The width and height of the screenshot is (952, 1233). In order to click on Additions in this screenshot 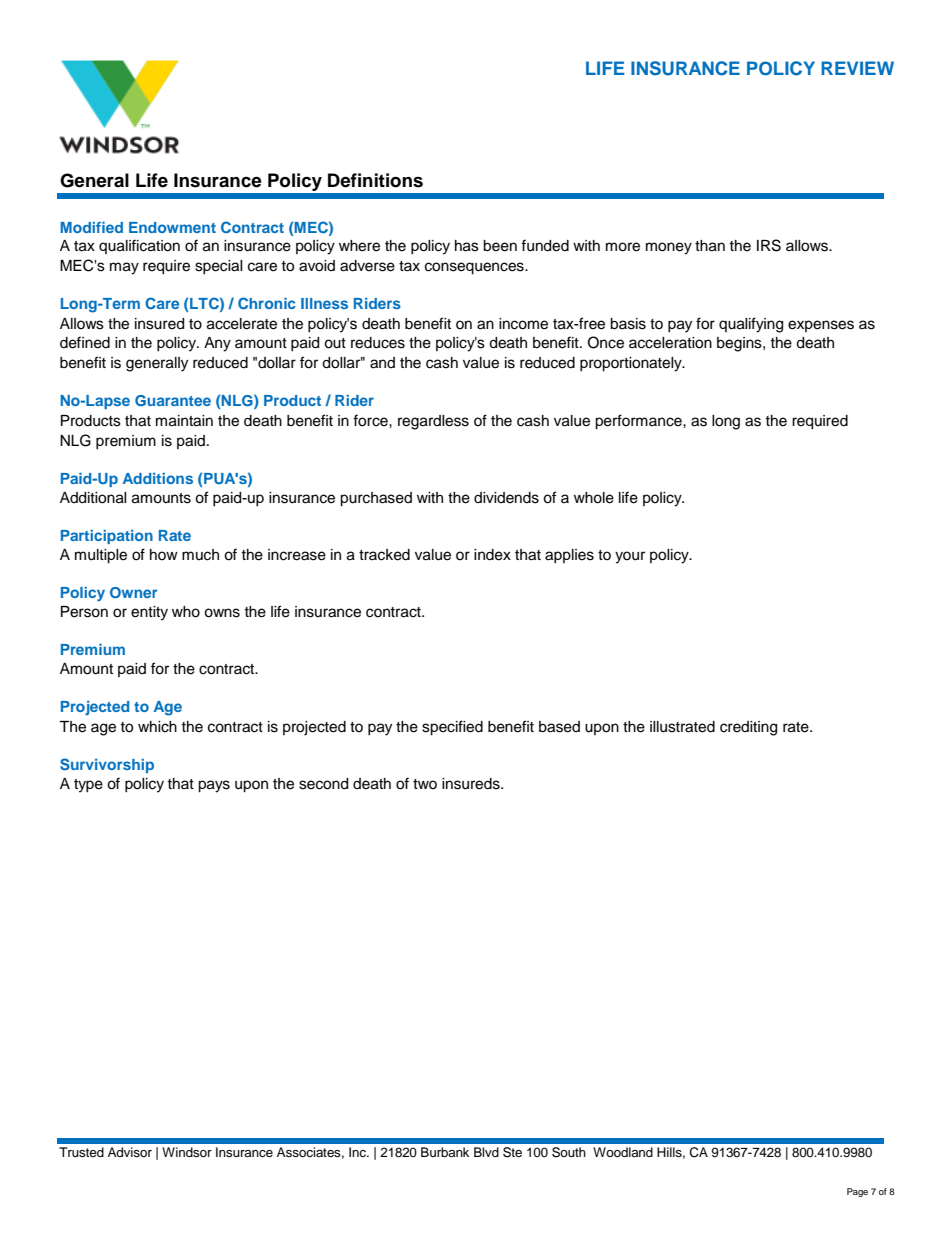, I will do `click(158, 478)`.
